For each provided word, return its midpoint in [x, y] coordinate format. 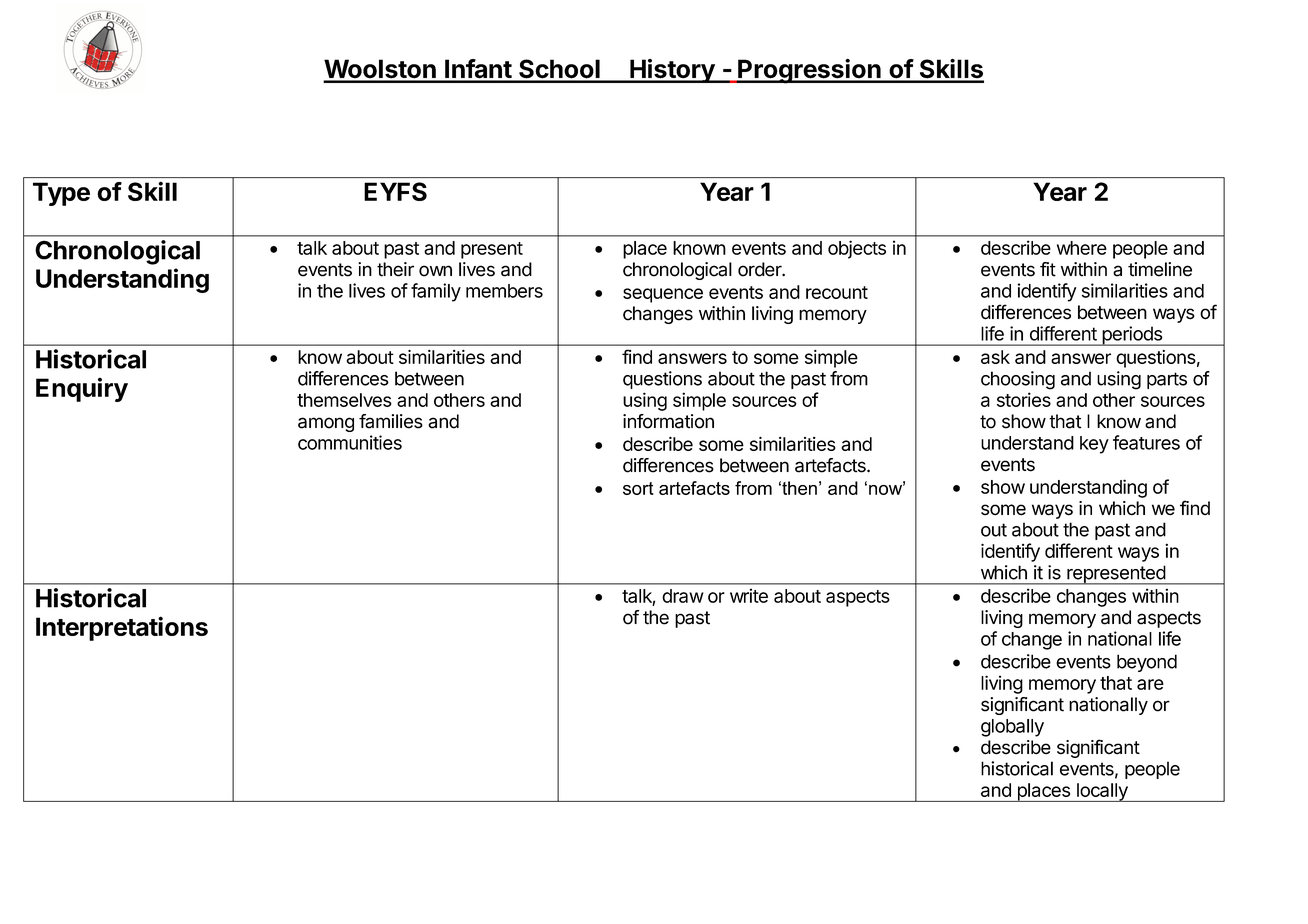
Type [61, 194]
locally [1102, 792]
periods [1132, 336]
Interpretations [122, 628]
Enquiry [82, 389]
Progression [809, 71]
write [749, 595]
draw [683, 596]
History [672, 71]
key [1094, 445]
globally [1012, 728]
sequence [663, 295]
